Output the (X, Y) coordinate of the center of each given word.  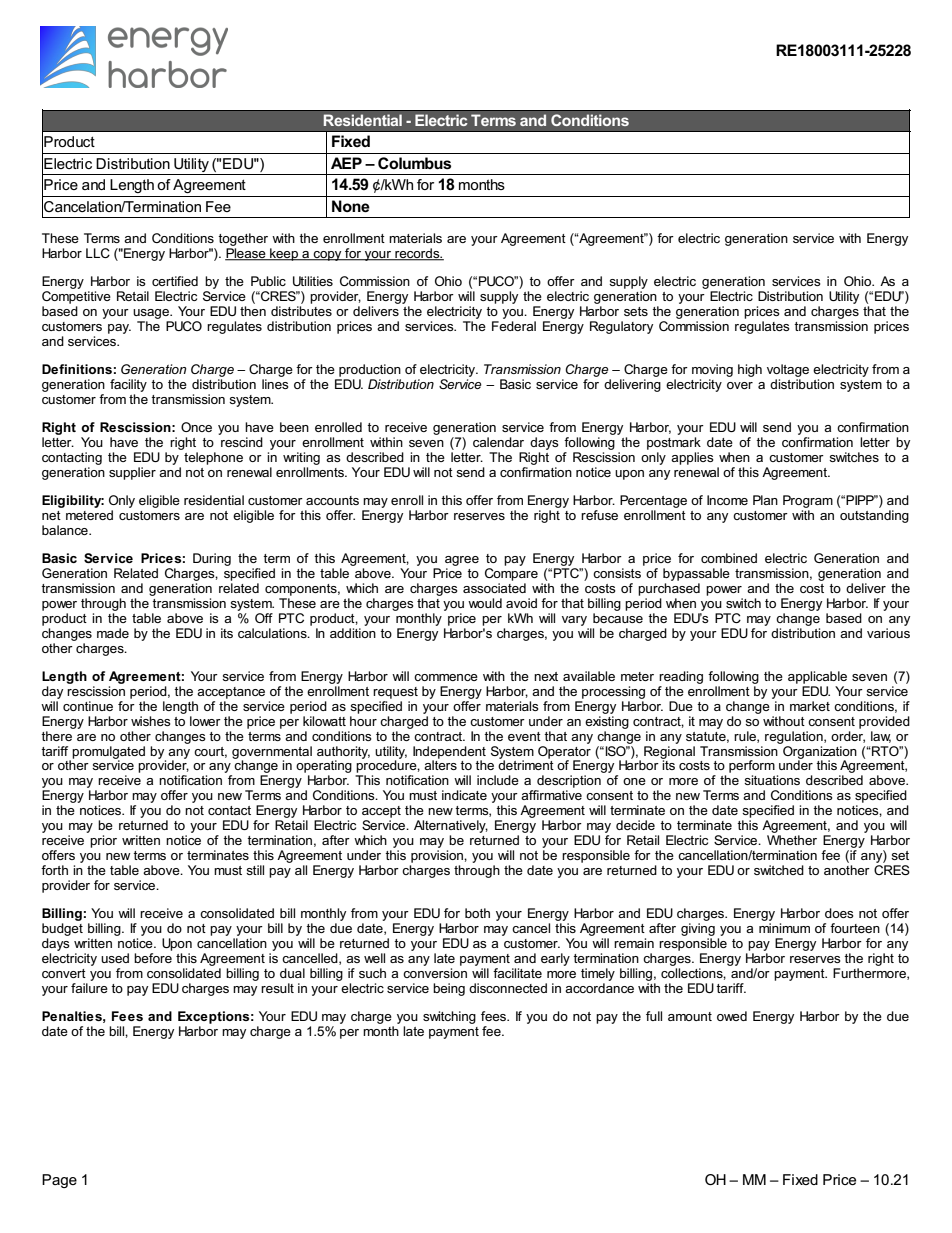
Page (59, 1181)
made (113, 633)
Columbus (414, 163)
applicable (817, 677)
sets (636, 311)
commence (446, 677)
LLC (98, 253)
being (449, 989)
